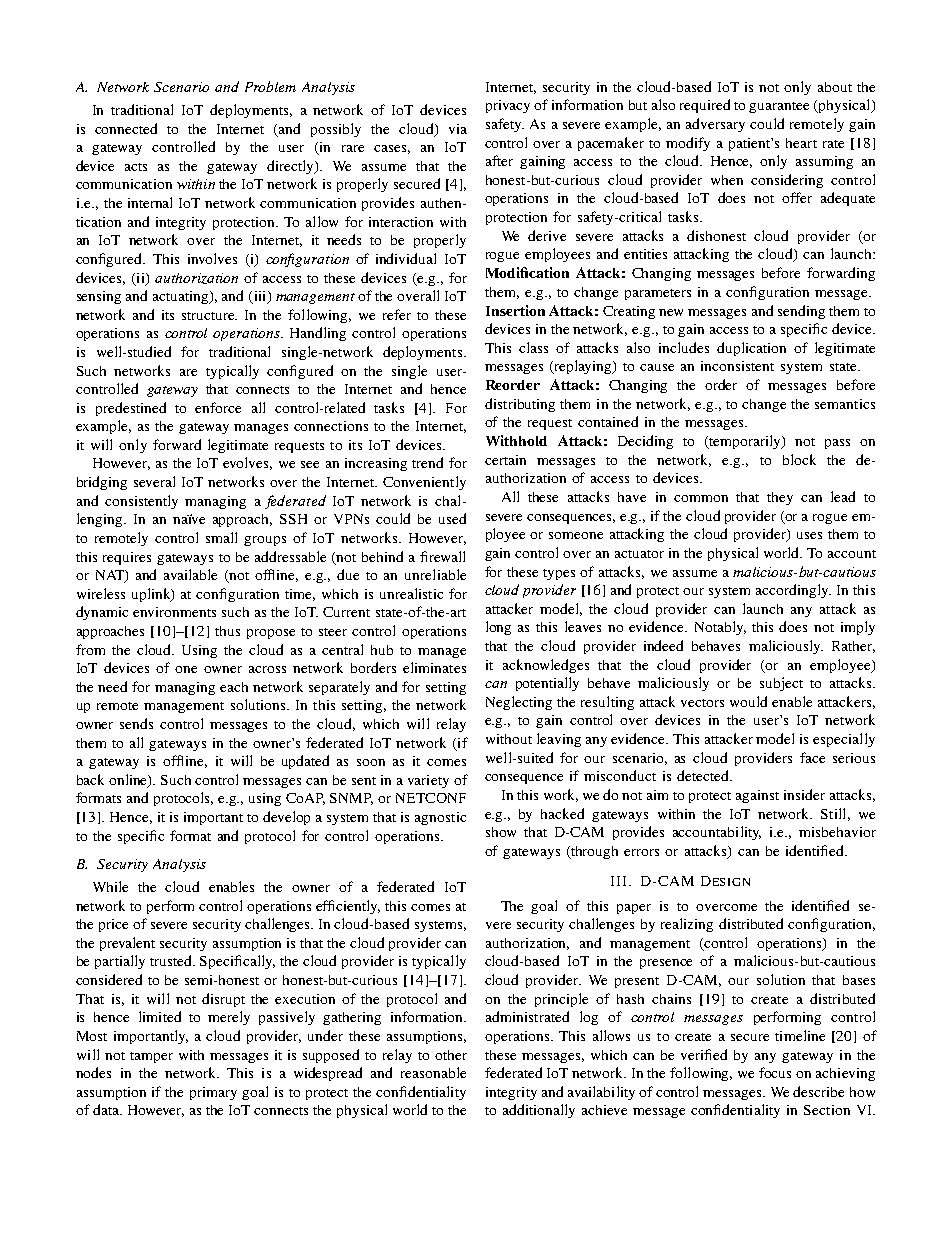  What do you see at coordinates (218, 407) in the image?
I see `enforce` at bounding box center [218, 407].
